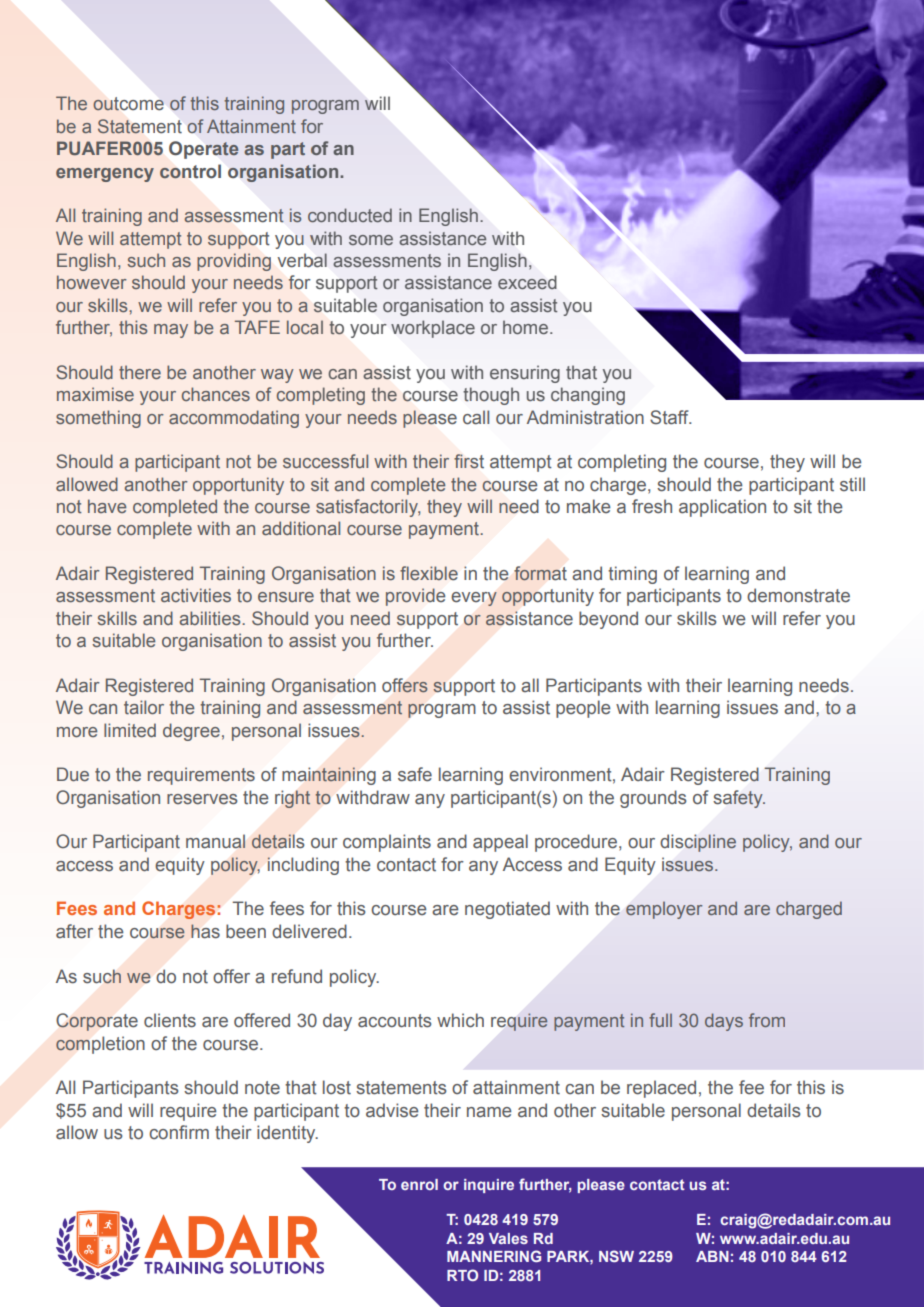 The height and width of the screenshot is (1307, 924). I want to click on every, so click(474, 599).
